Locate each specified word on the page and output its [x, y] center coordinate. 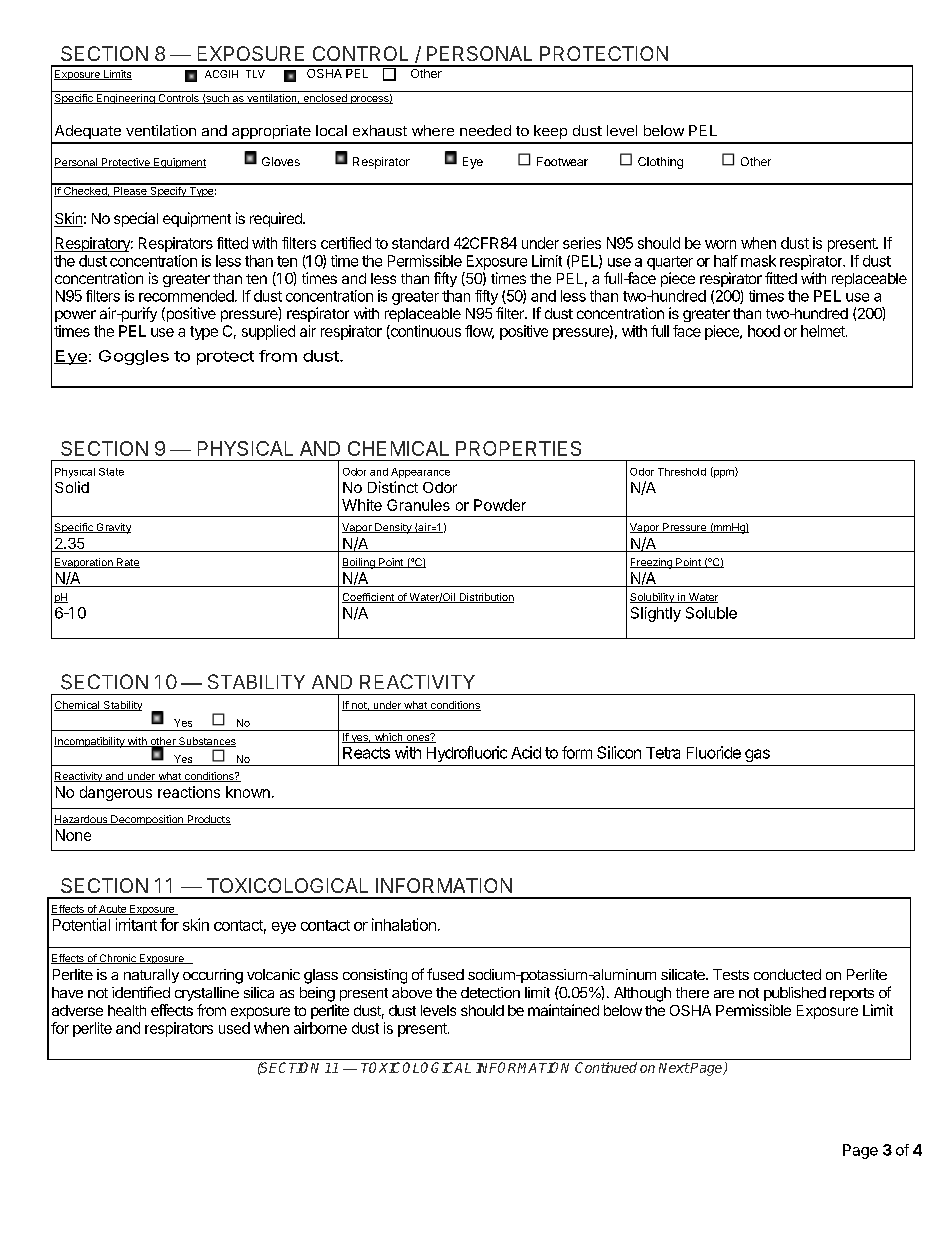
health [127, 1010]
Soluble [711, 613]
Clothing [660, 163]
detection [490, 992]
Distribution [485, 598]
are [724, 994]
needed [485, 130]
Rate [127, 563]
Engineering [126, 99]
